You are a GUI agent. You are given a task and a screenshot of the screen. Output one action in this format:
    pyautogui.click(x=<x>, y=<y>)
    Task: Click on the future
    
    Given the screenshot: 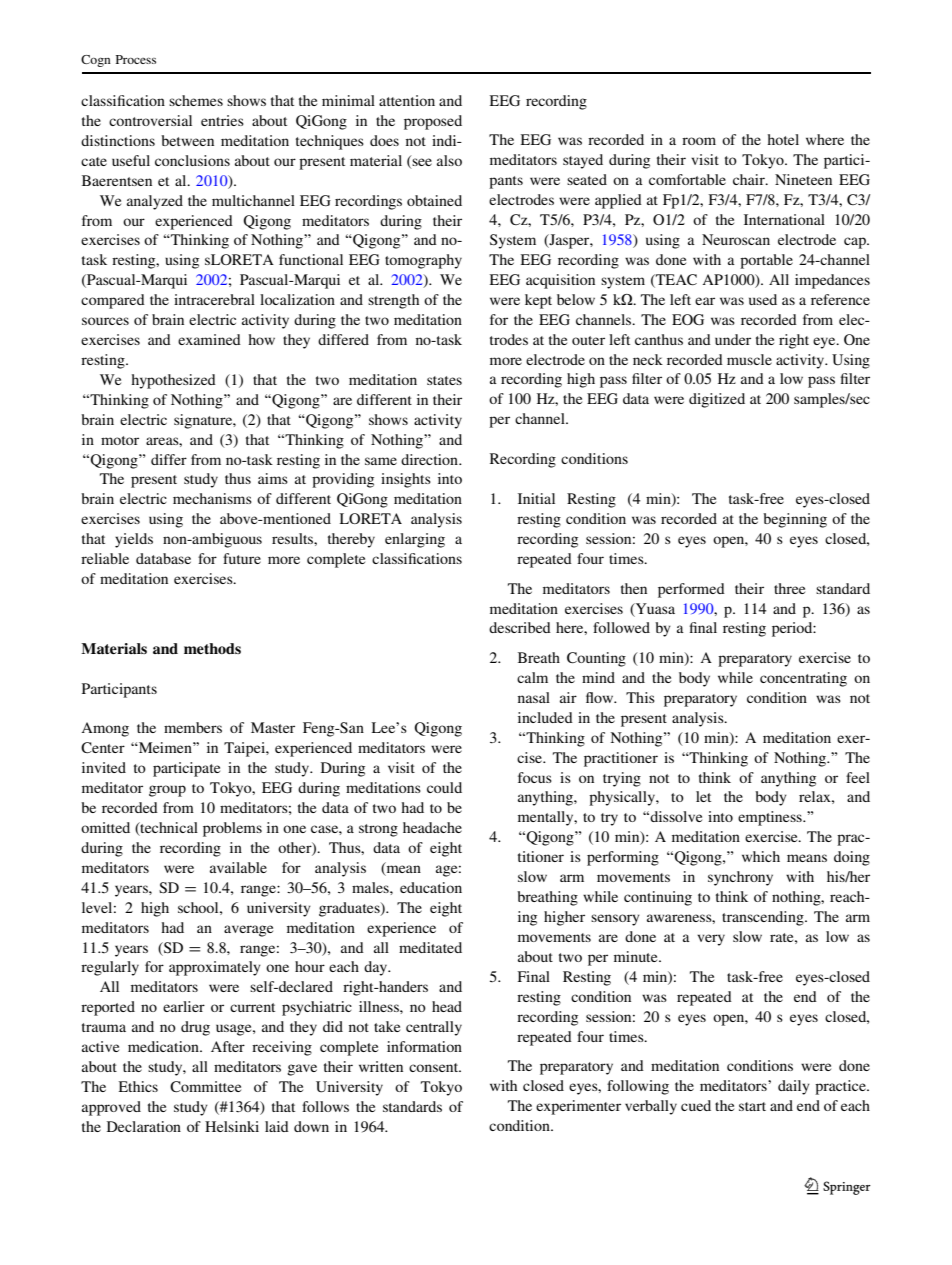 What is the action you would take?
    pyautogui.click(x=242, y=558)
